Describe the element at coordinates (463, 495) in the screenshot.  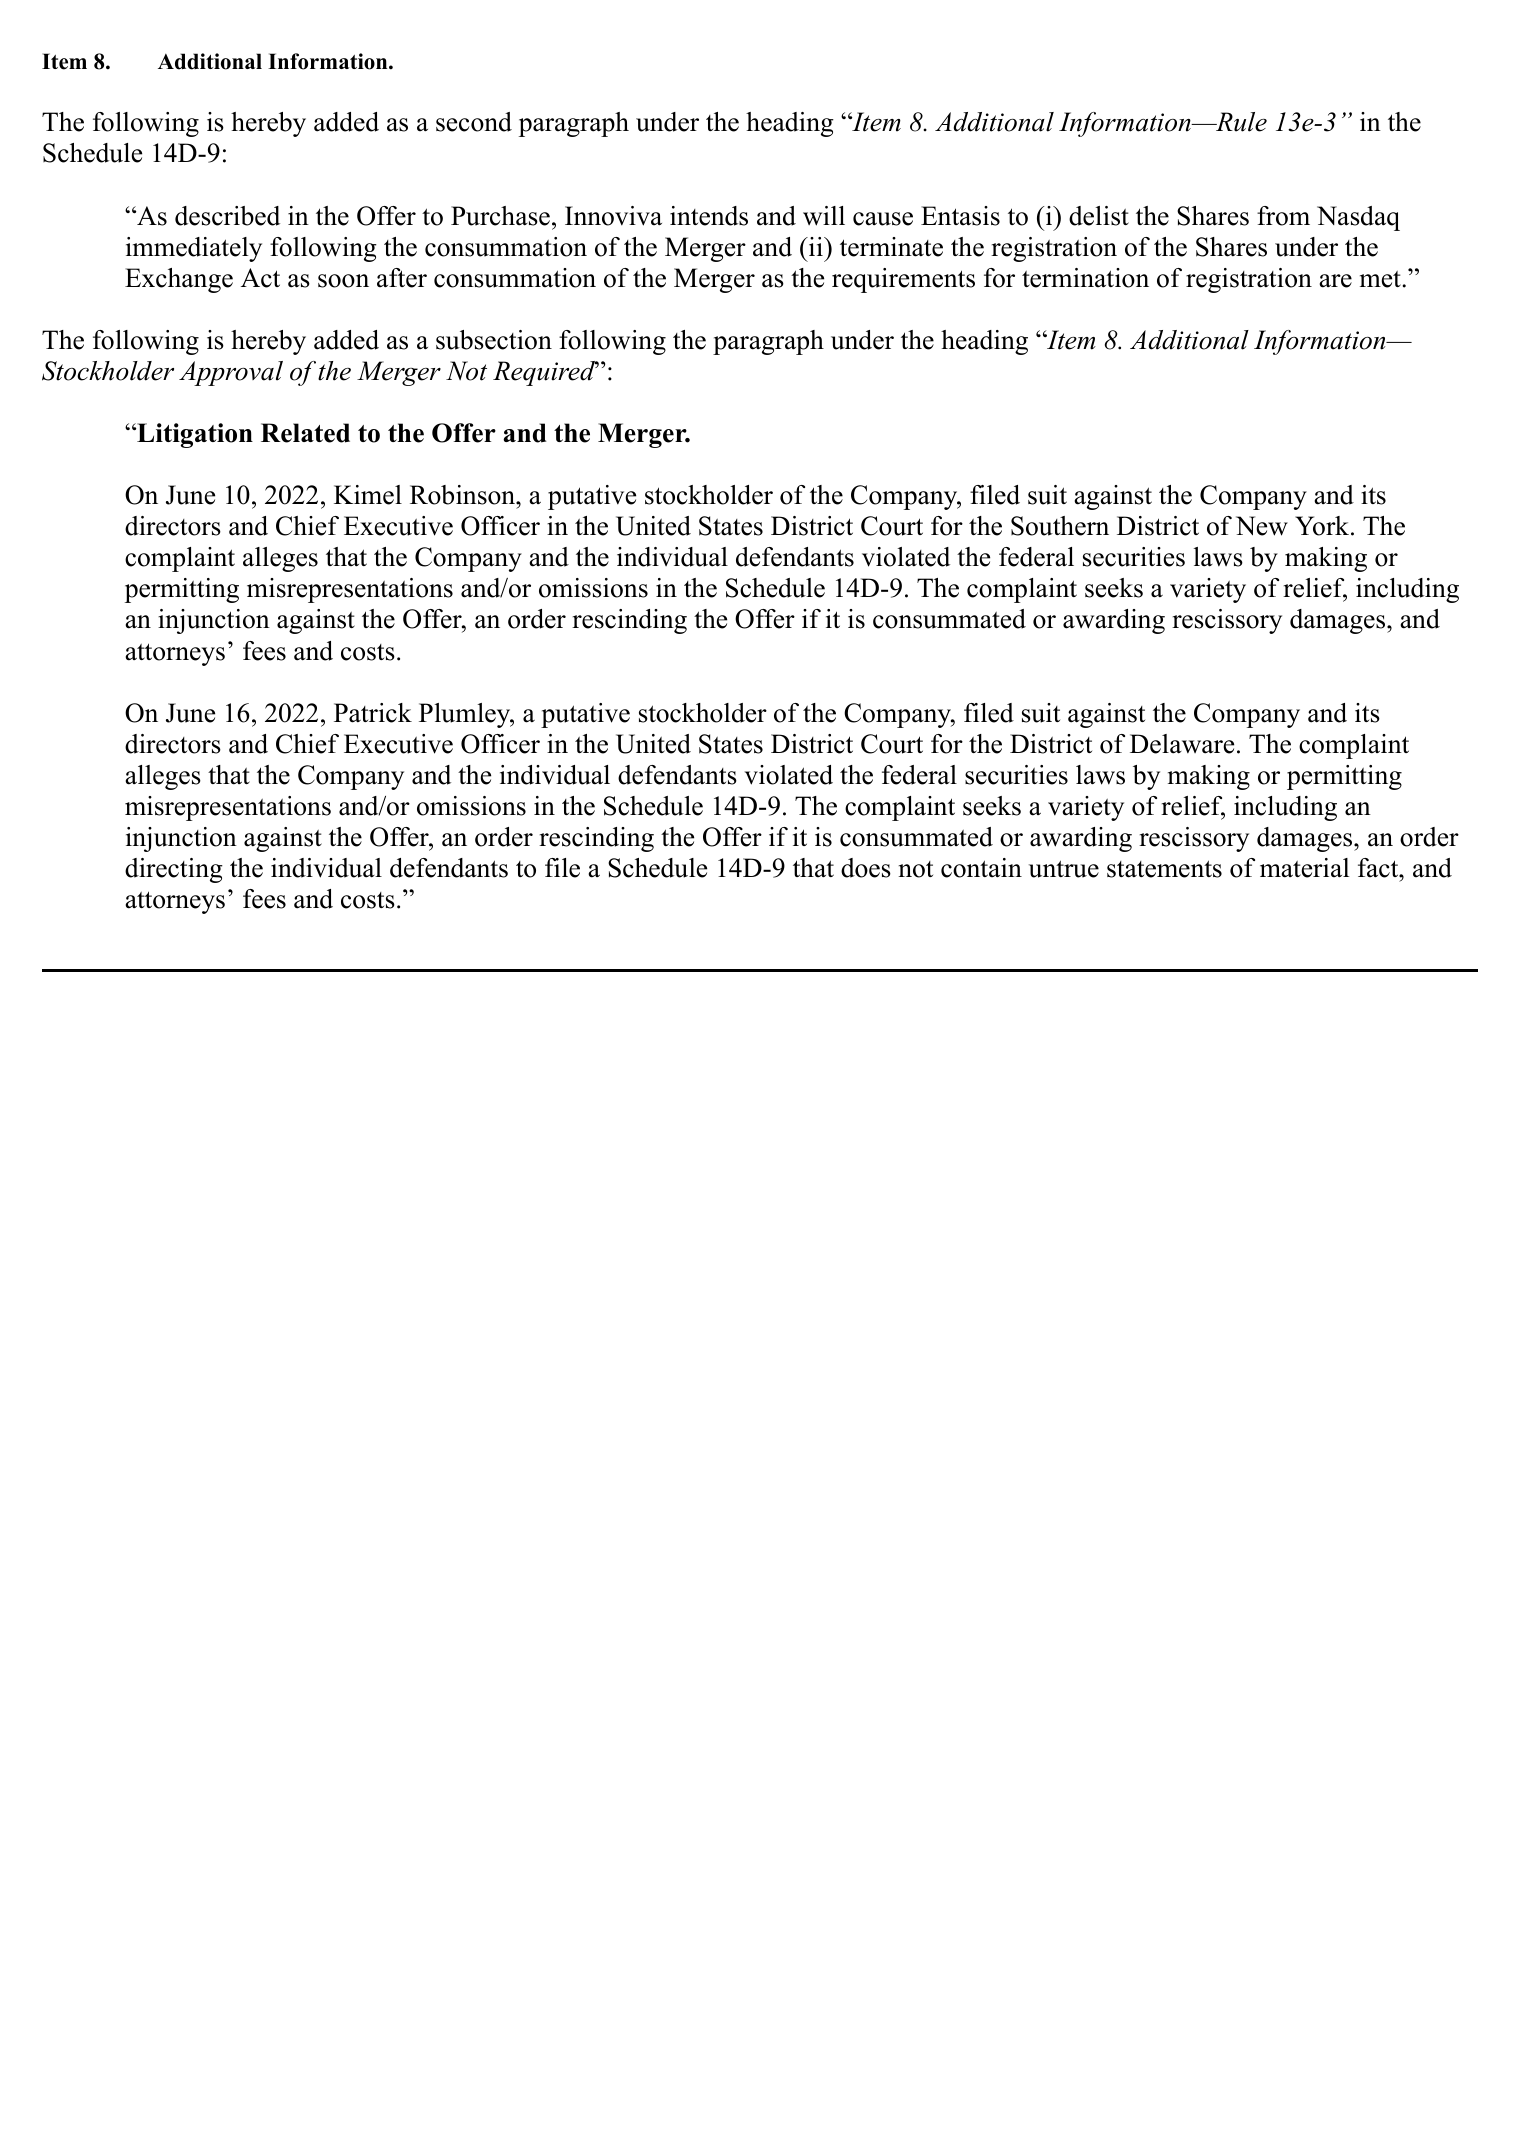
I see `Robinson` at that location.
